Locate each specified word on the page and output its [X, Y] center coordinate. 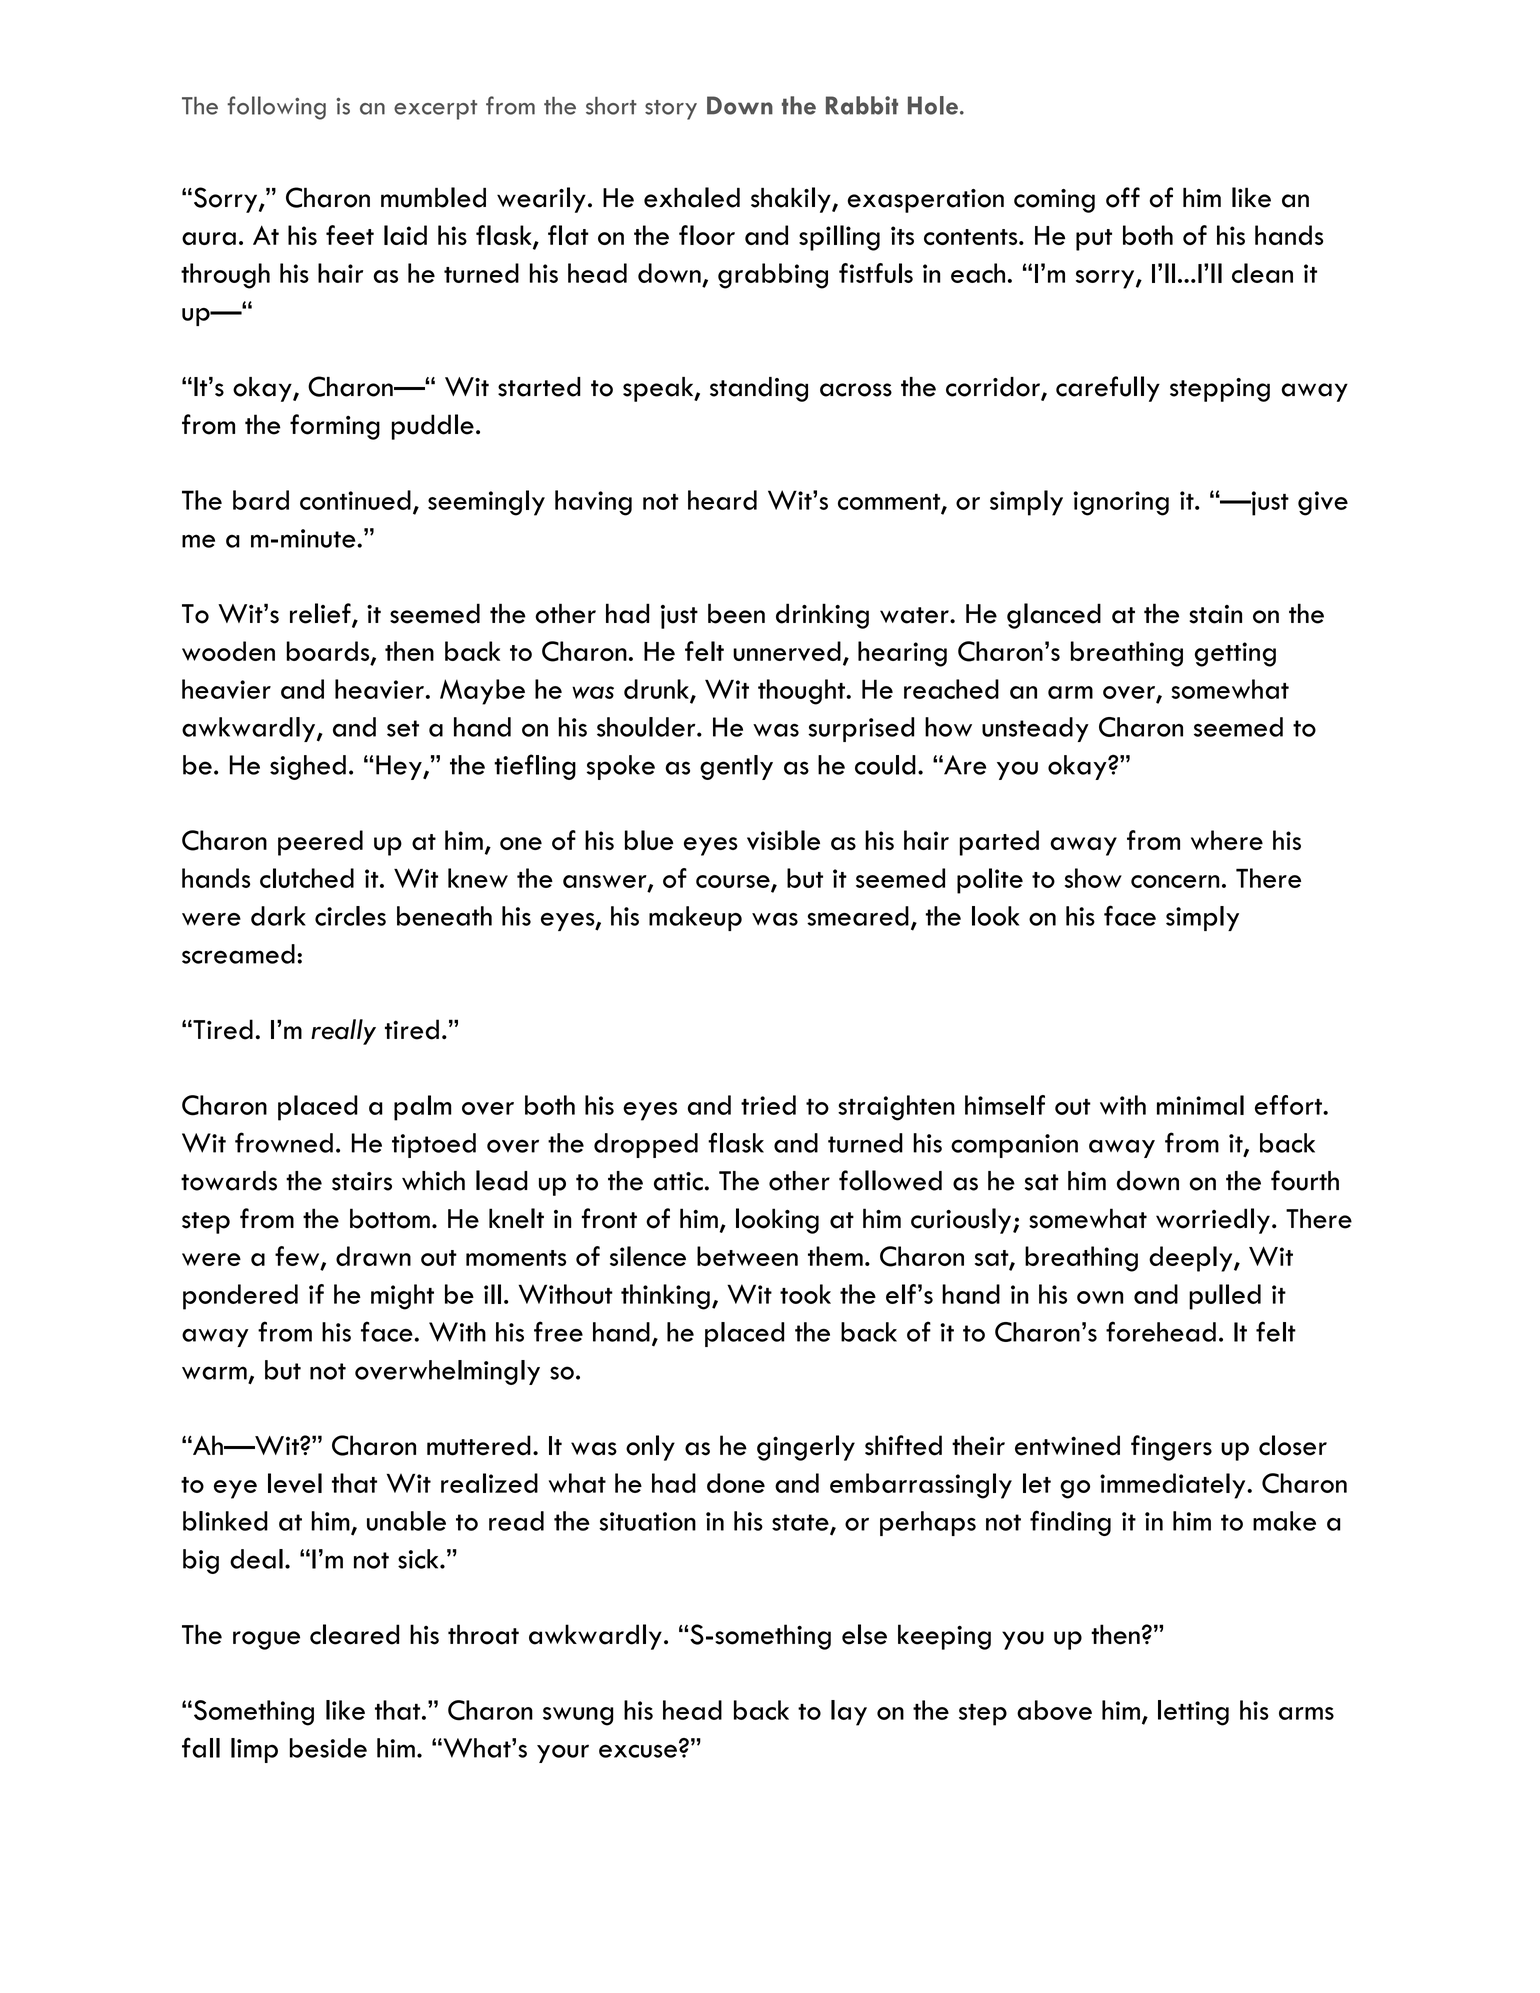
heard [722, 500]
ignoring [1121, 503]
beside [328, 1748]
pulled [1225, 1297]
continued [355, 500]
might [402, 1297]
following [276, 108]
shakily [792, 200]
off [1123, 197]
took [805, 1294]
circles [350, 916]
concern [1175, 881]
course [734, 882]
